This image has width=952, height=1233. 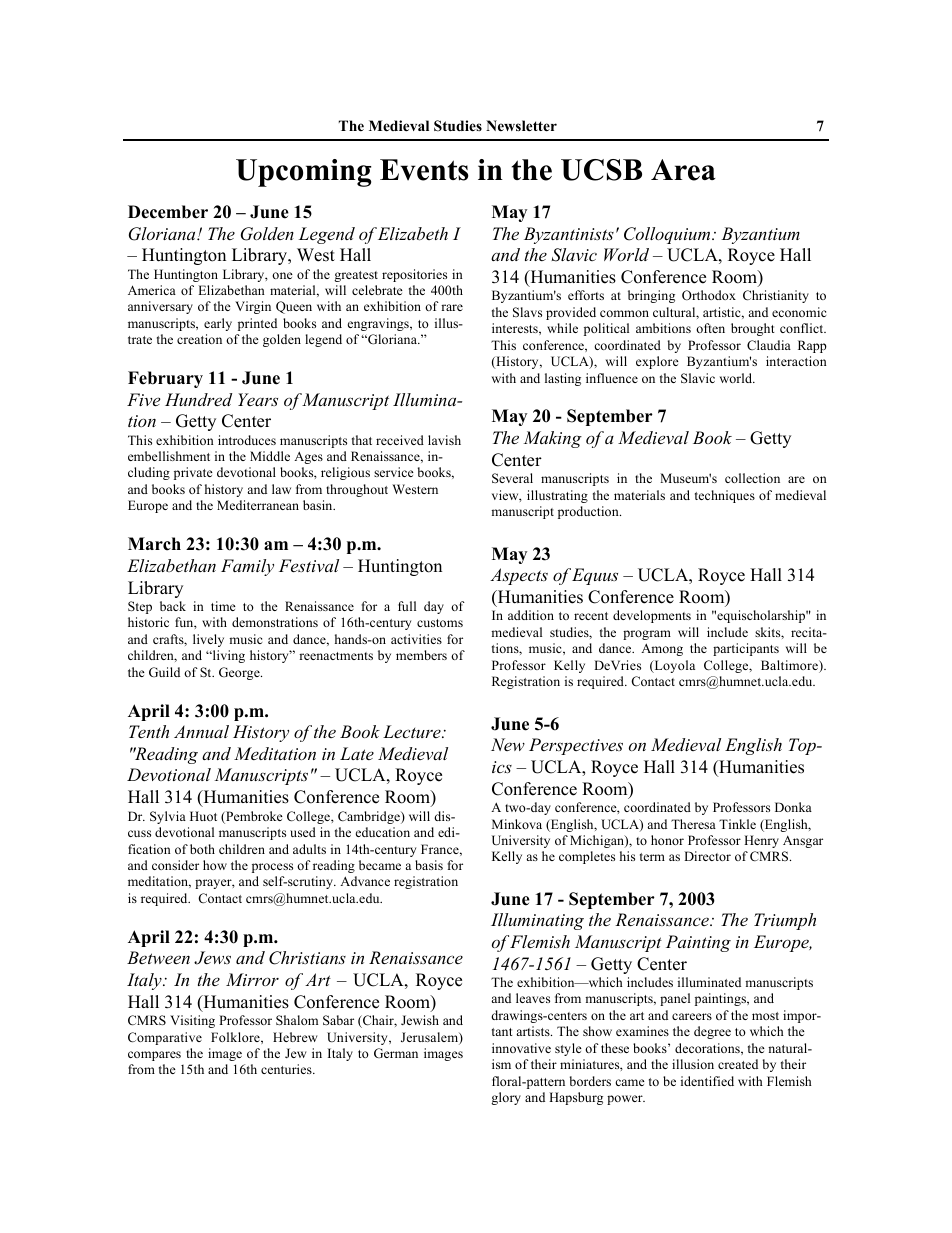 What do you see at coordinates (175, 865) in the image?
I see `consider` at bounding box center [175, 865].
